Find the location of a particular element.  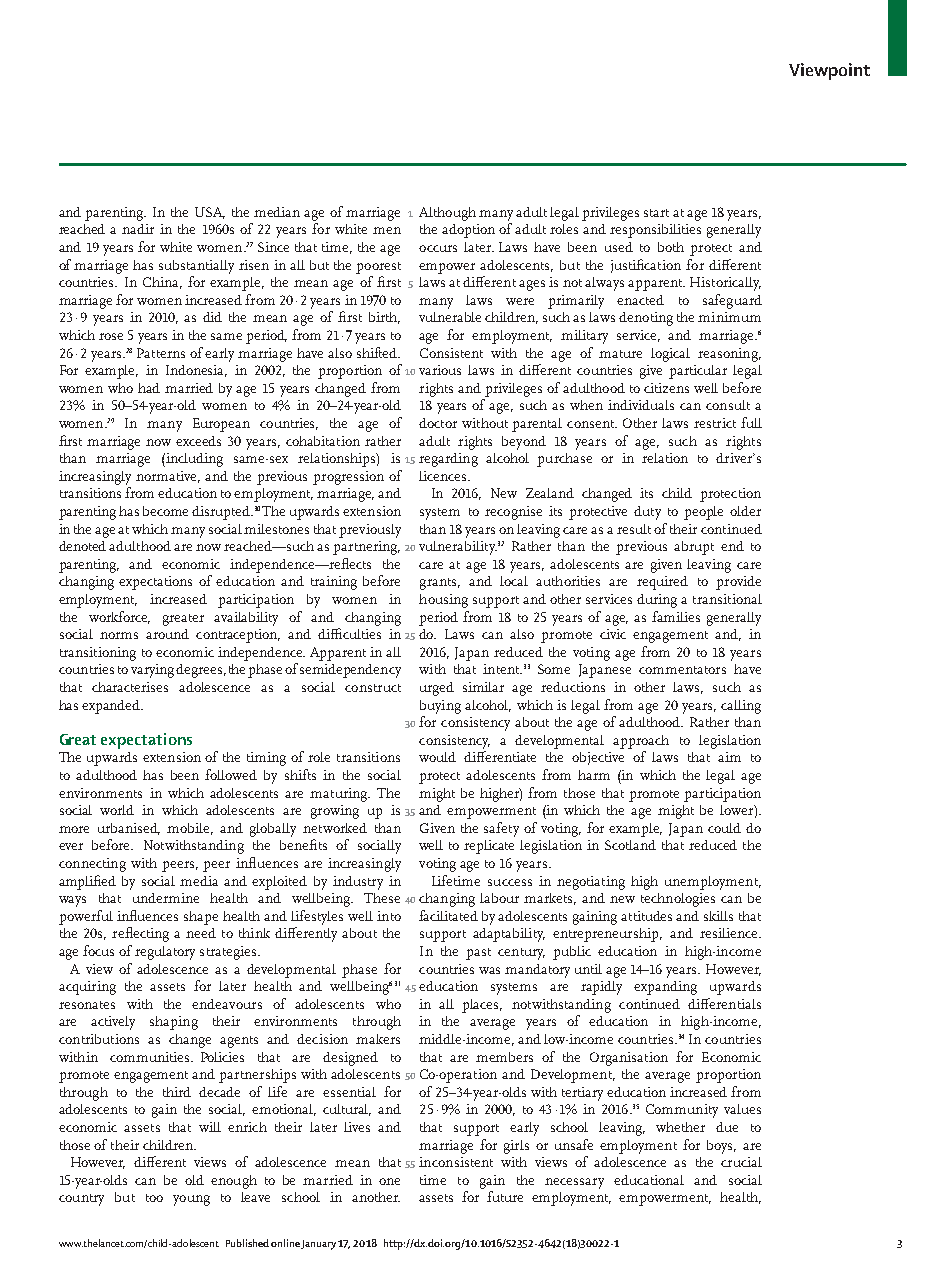

expanding is located at coordinates (665, 988).
